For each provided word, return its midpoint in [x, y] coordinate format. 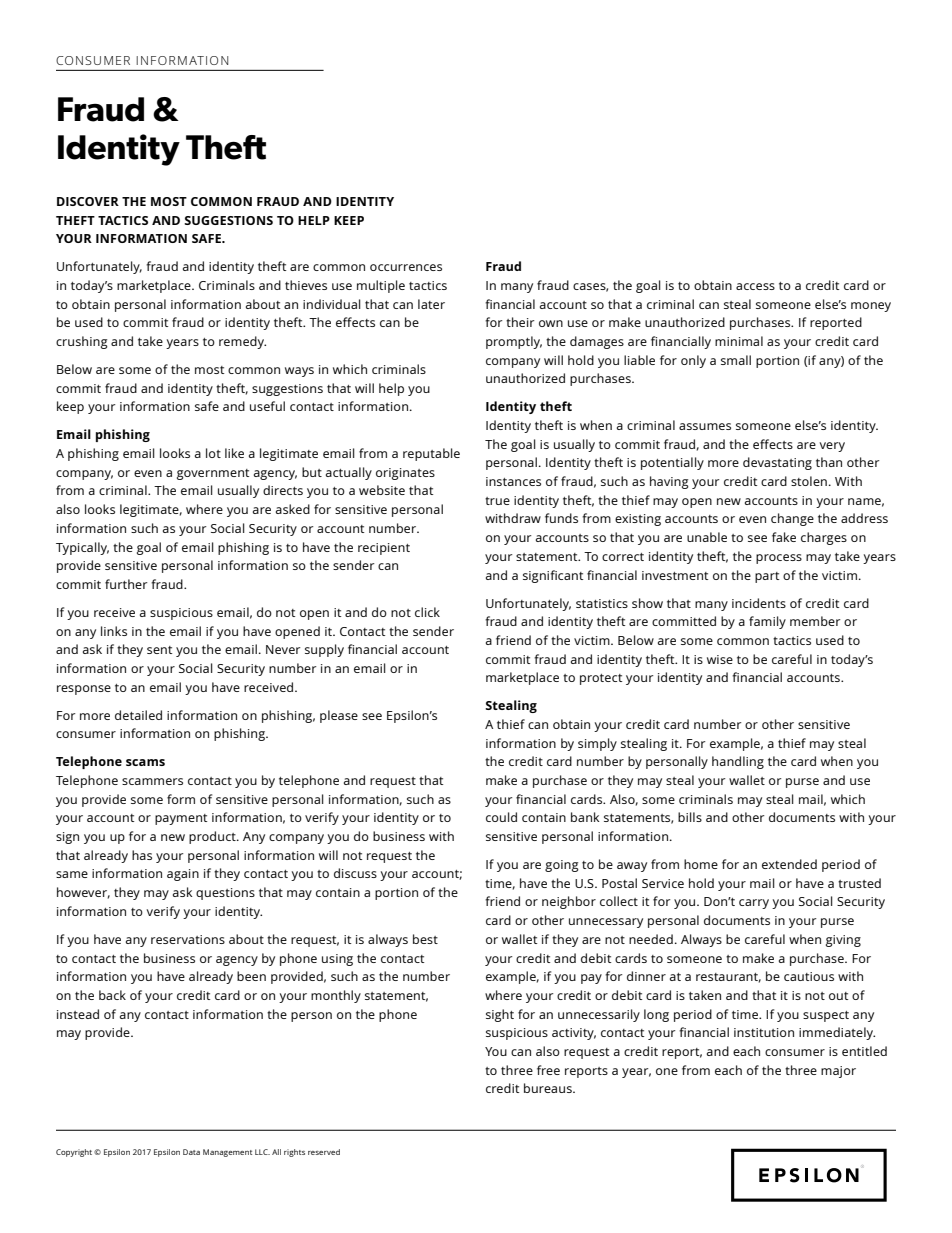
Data [191, 1152]
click [427, 612]
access [755, 286]
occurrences [406, 267]
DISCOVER [88, 201]
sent [159, 650]
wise [720, 659]
